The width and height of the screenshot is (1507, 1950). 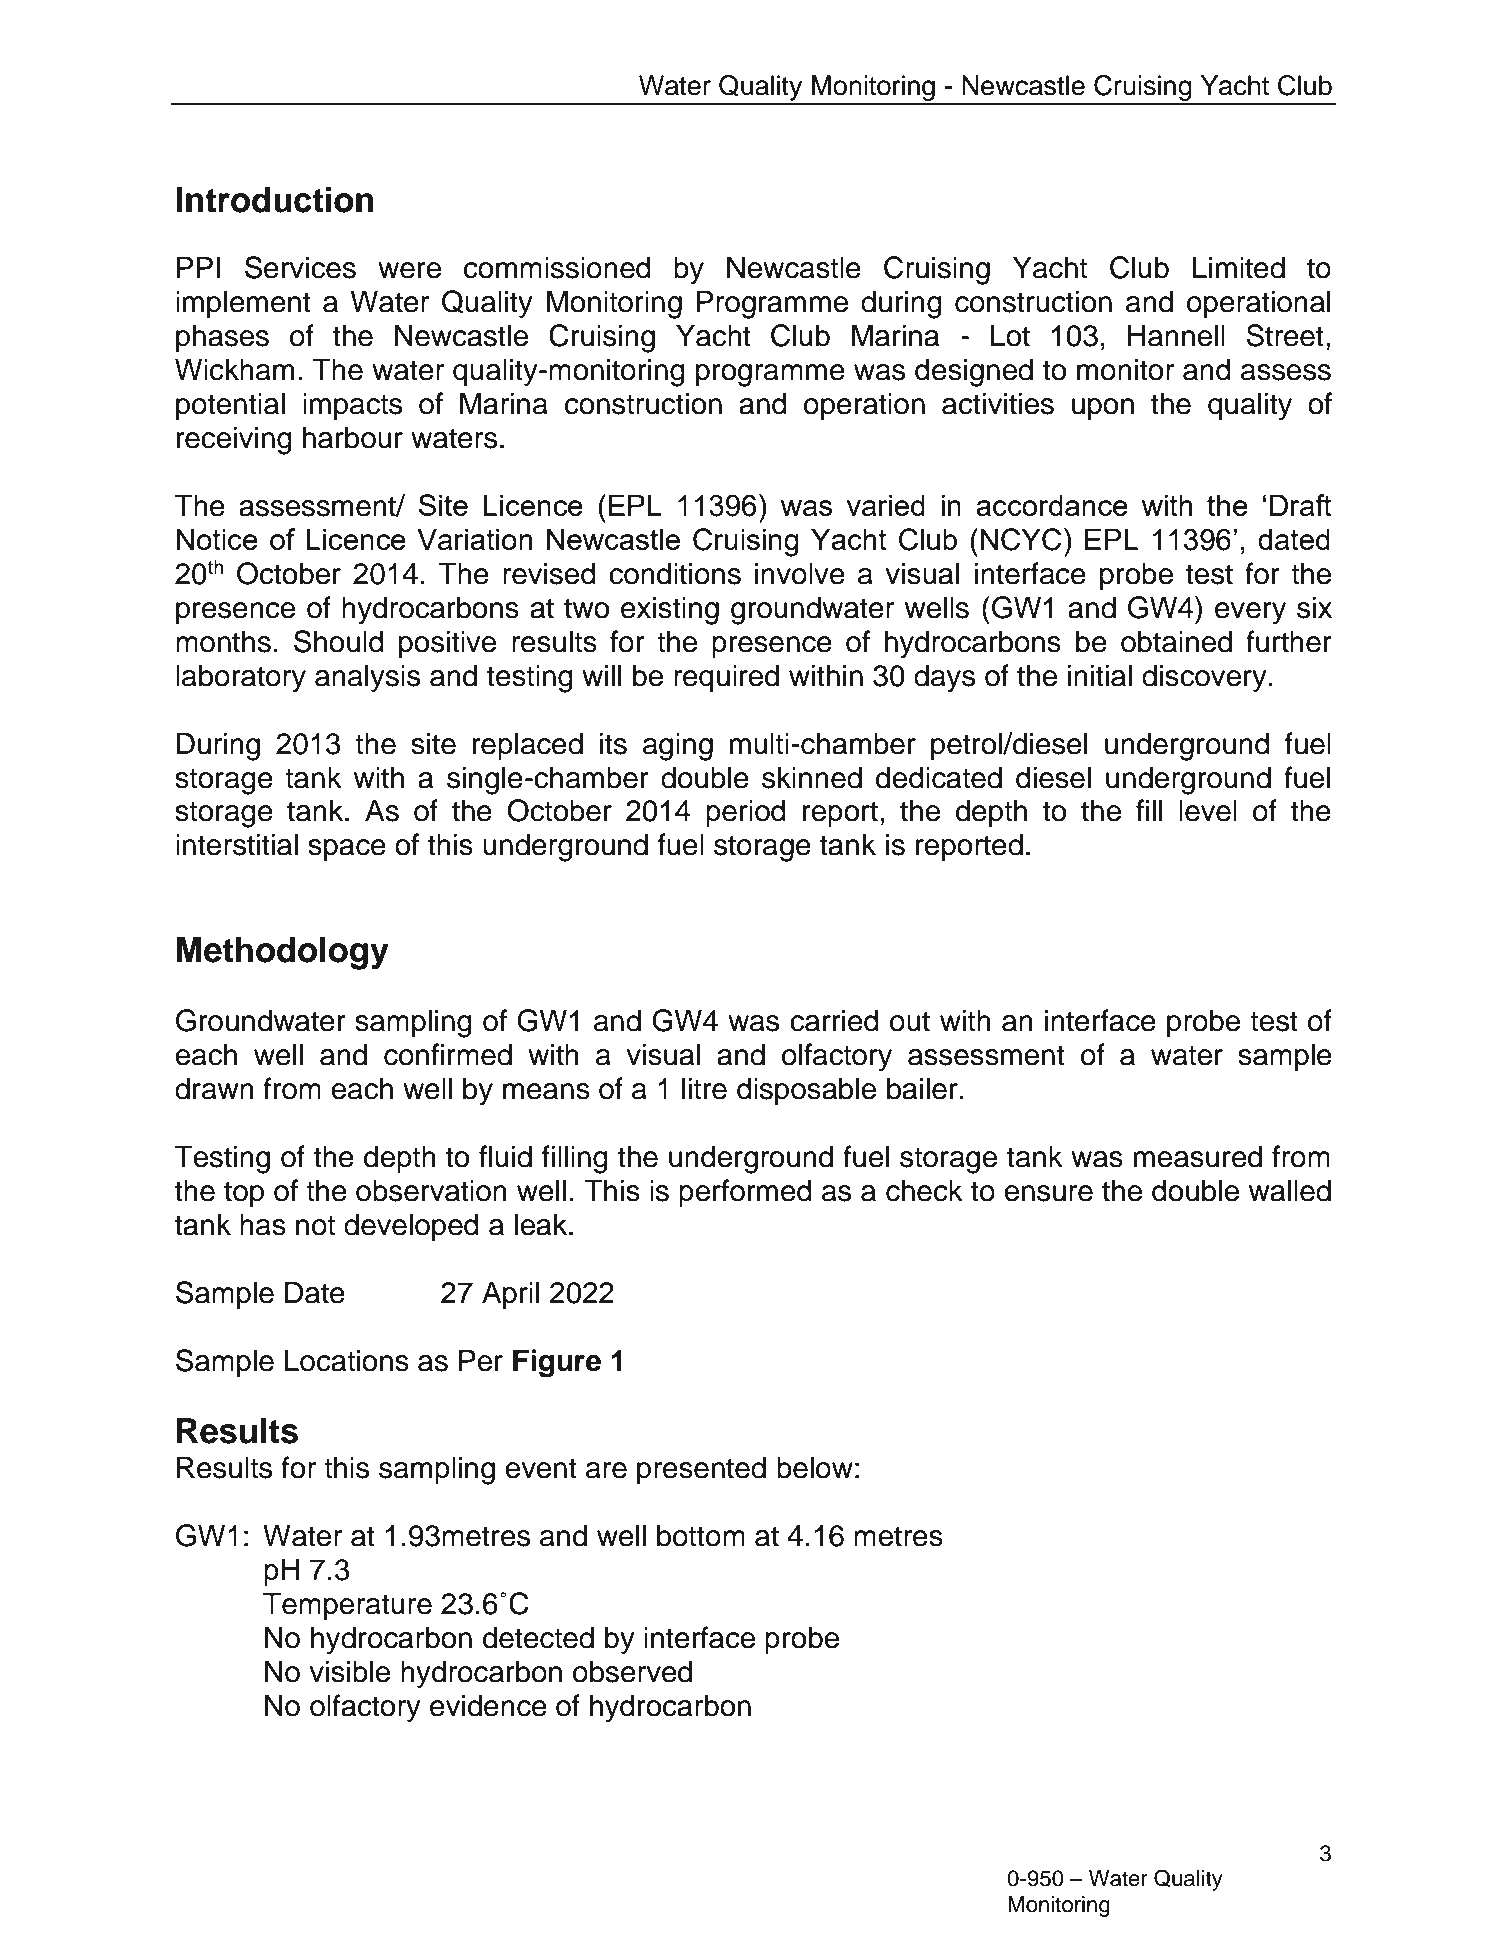 What do you see at coordinates (632, 1671) in the screenshot?
I see `observed` at bounding box center [632, 1671].
